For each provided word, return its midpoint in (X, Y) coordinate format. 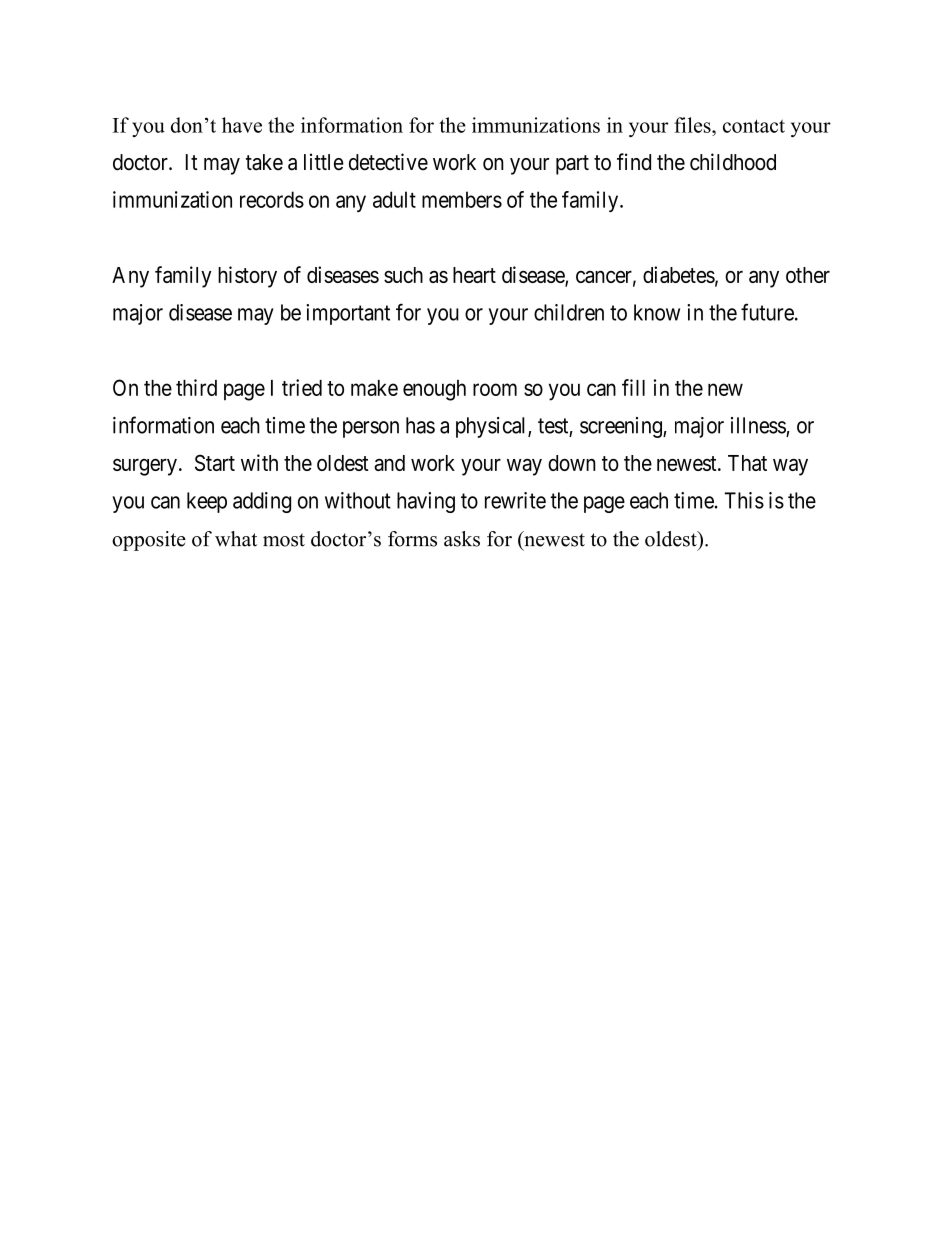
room (495, 389)
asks (462, 539)
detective (388, 162)
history (247, 277)
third (196, 387)
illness (759, 426)
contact (754, 126)
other (808, 275)
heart (474, 275)
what (236, 539)
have (242, 125)
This (744, 500)
